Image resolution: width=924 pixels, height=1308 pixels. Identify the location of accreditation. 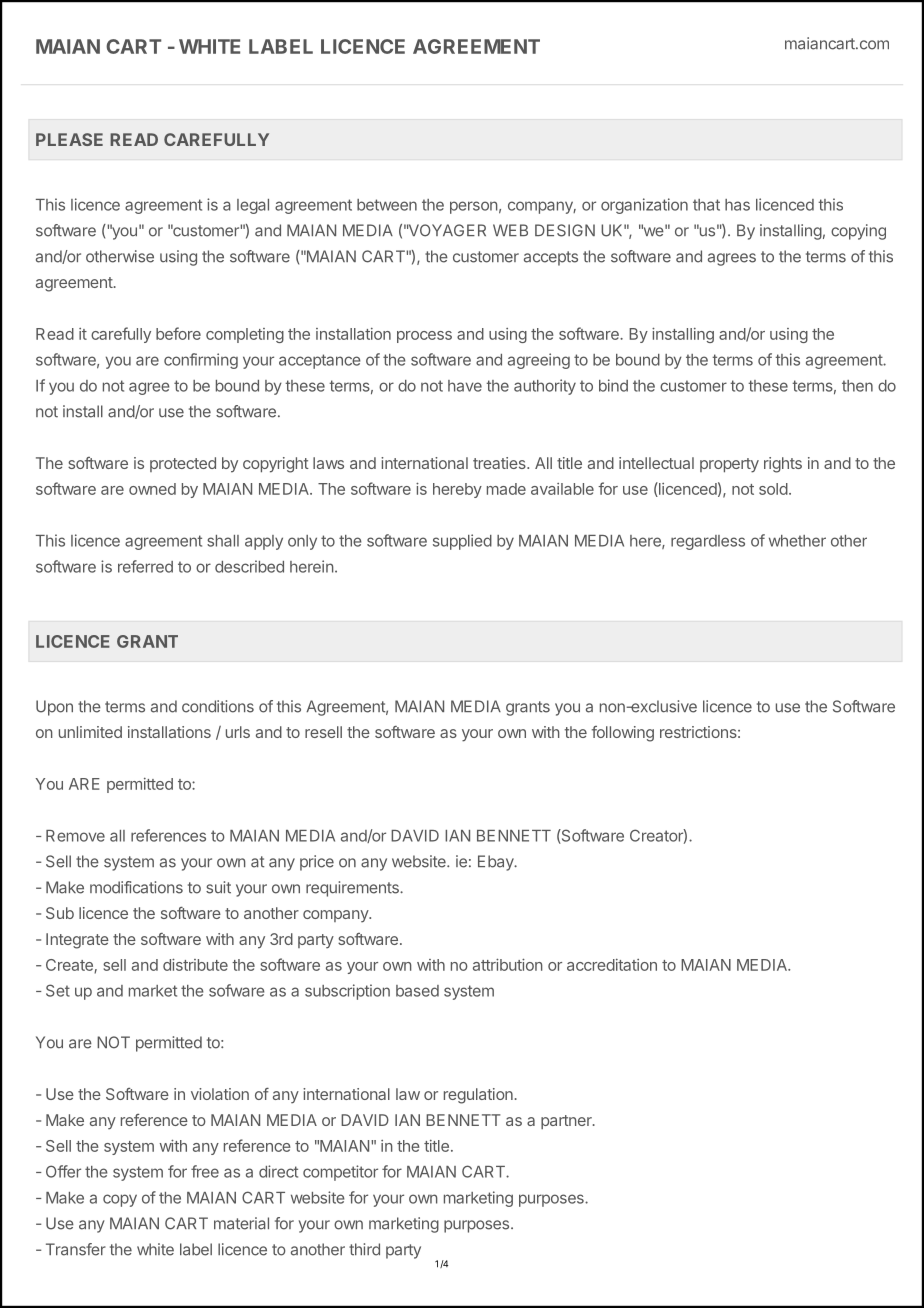
(612, 965).
